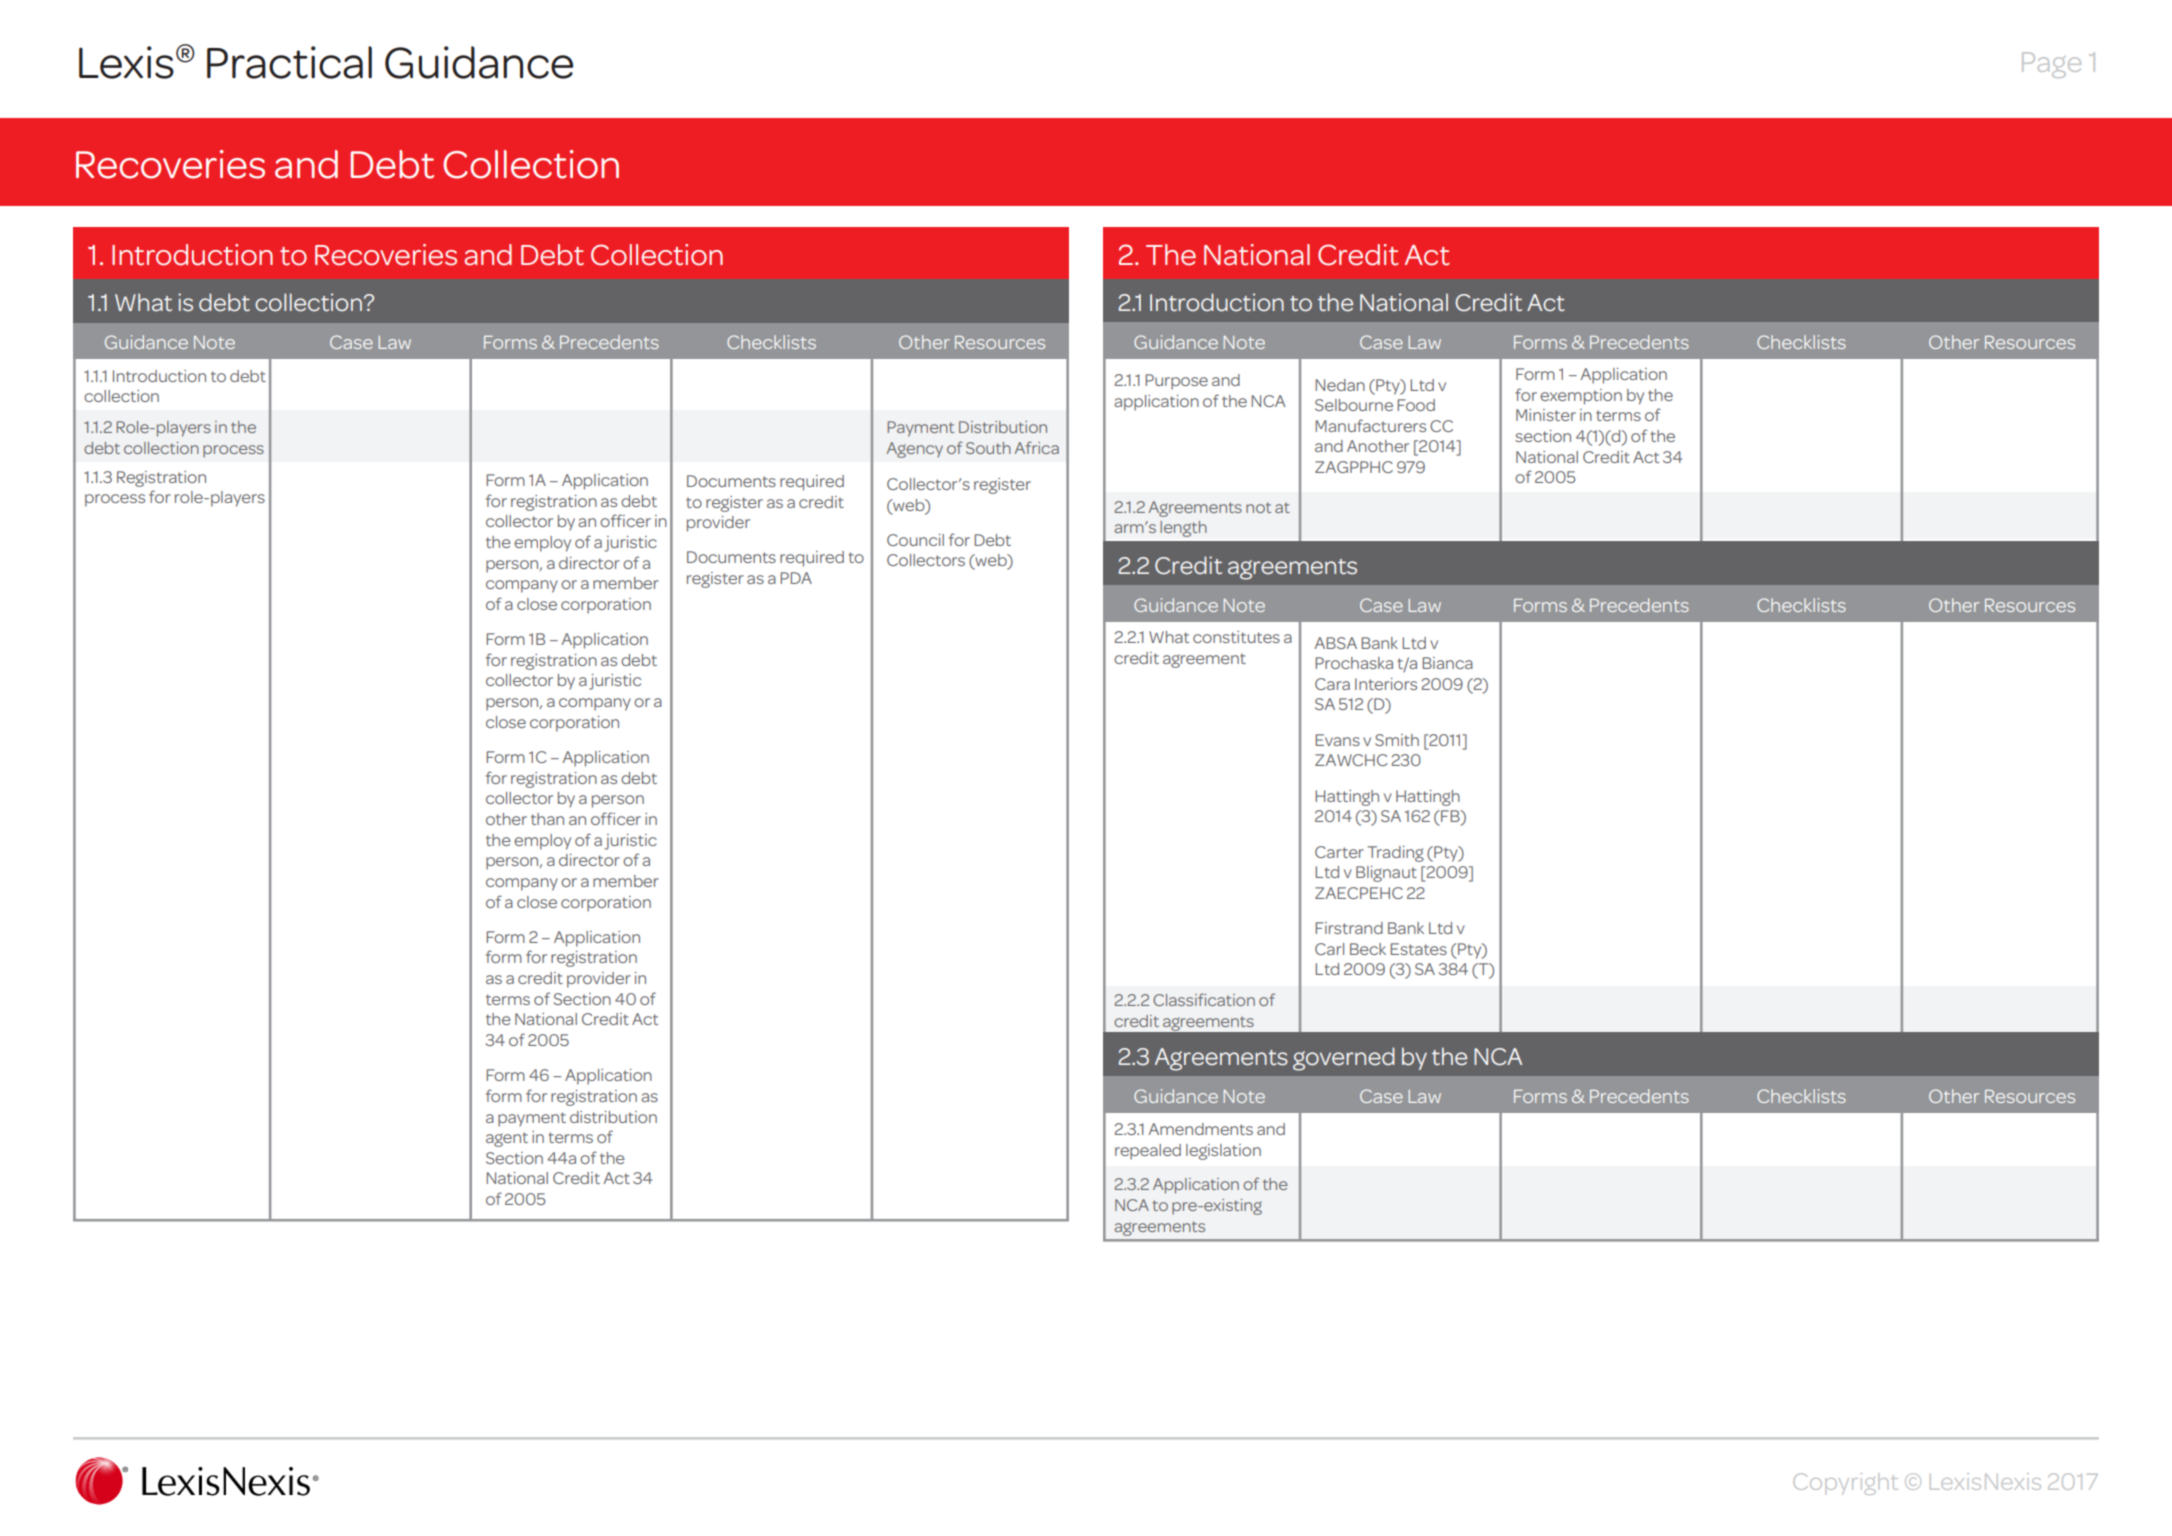 This page has height=1536, width=2172. I want to click on Purpose, so click(1176, 382).
